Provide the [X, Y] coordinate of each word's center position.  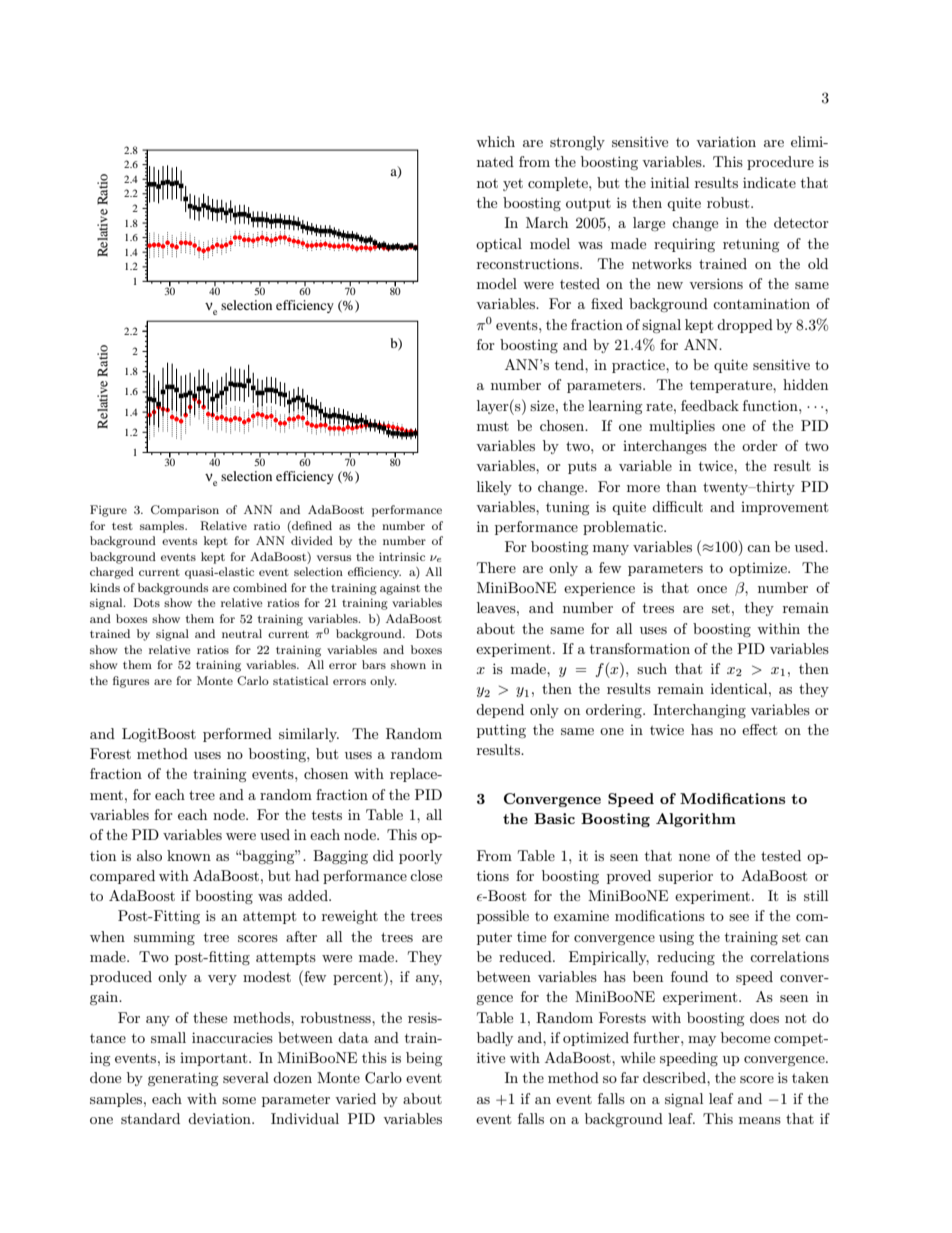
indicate [769, 182]
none [694, 857]
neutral [242, 633]
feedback [710, 405]
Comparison [185, 511]
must [493, 426]
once [712, 589]
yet [513, 185]
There [496, 567]
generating [183, 1079]
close [426, 875]
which [495, 141]
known [189, 855]
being [424, 1059]
